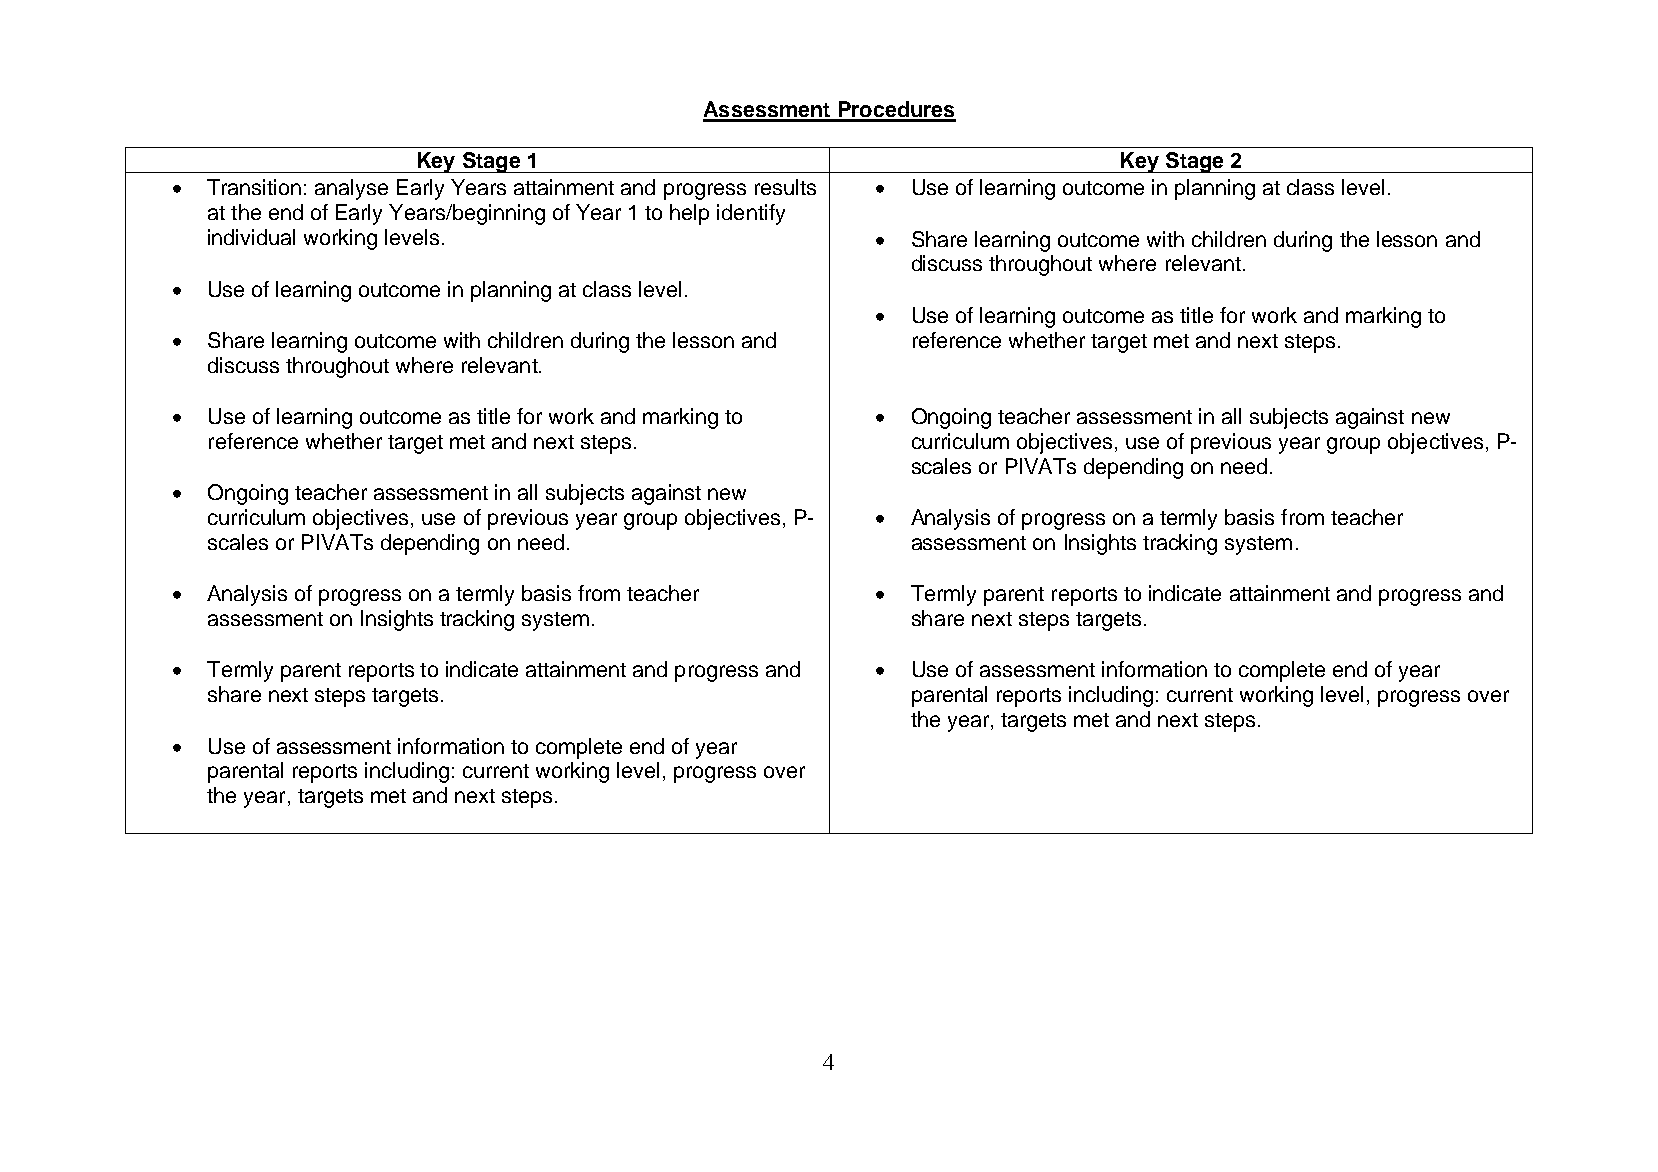  I want to click on individual, so click(251, 237).
